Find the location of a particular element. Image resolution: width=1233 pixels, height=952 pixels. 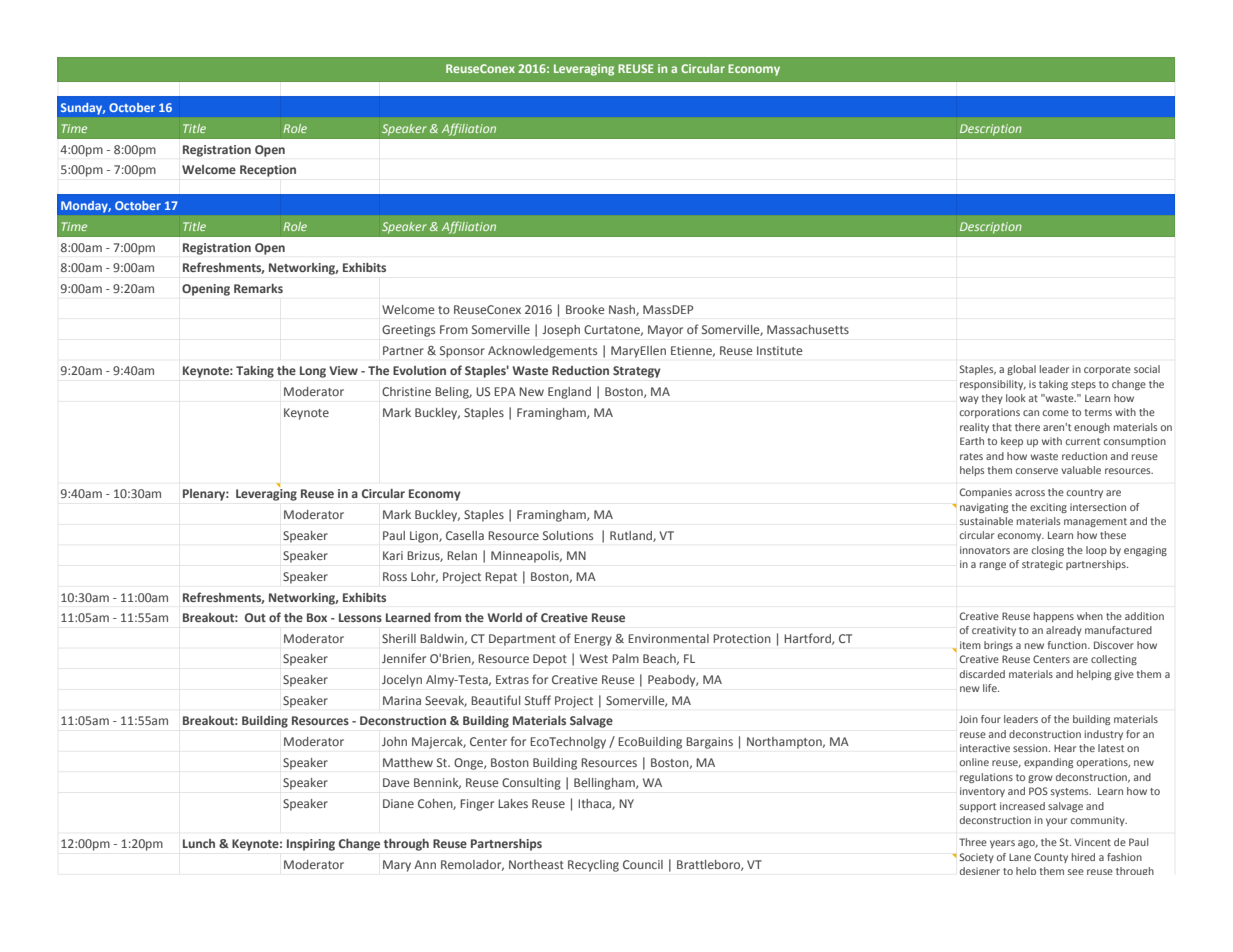

Palm is located at coordinates (625, 658).
